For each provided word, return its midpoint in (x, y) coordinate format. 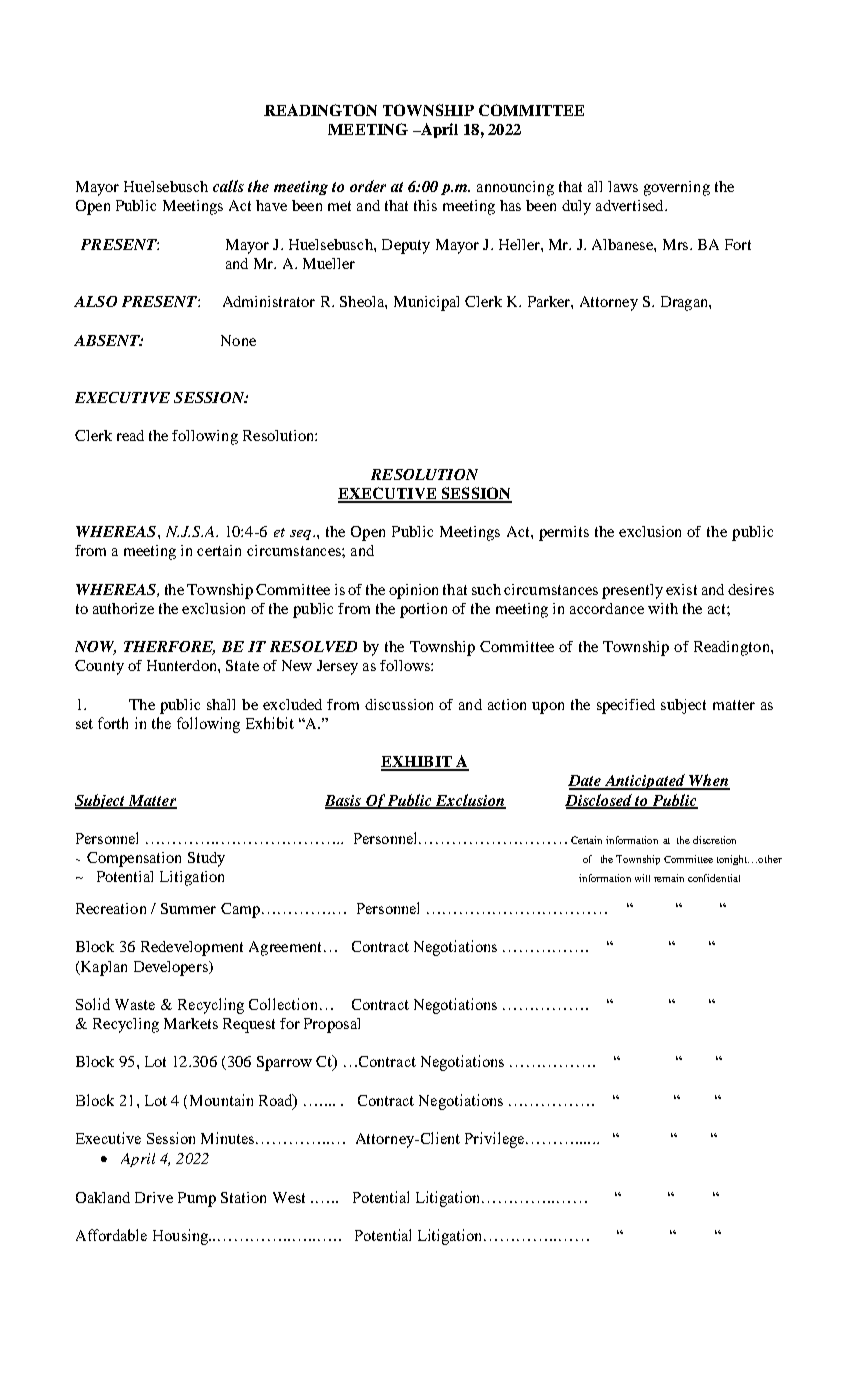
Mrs (675, 244)
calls (228, 186)
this (425, 205)
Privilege (496, 1140)
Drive (154, 1197)
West (289, 1197)
